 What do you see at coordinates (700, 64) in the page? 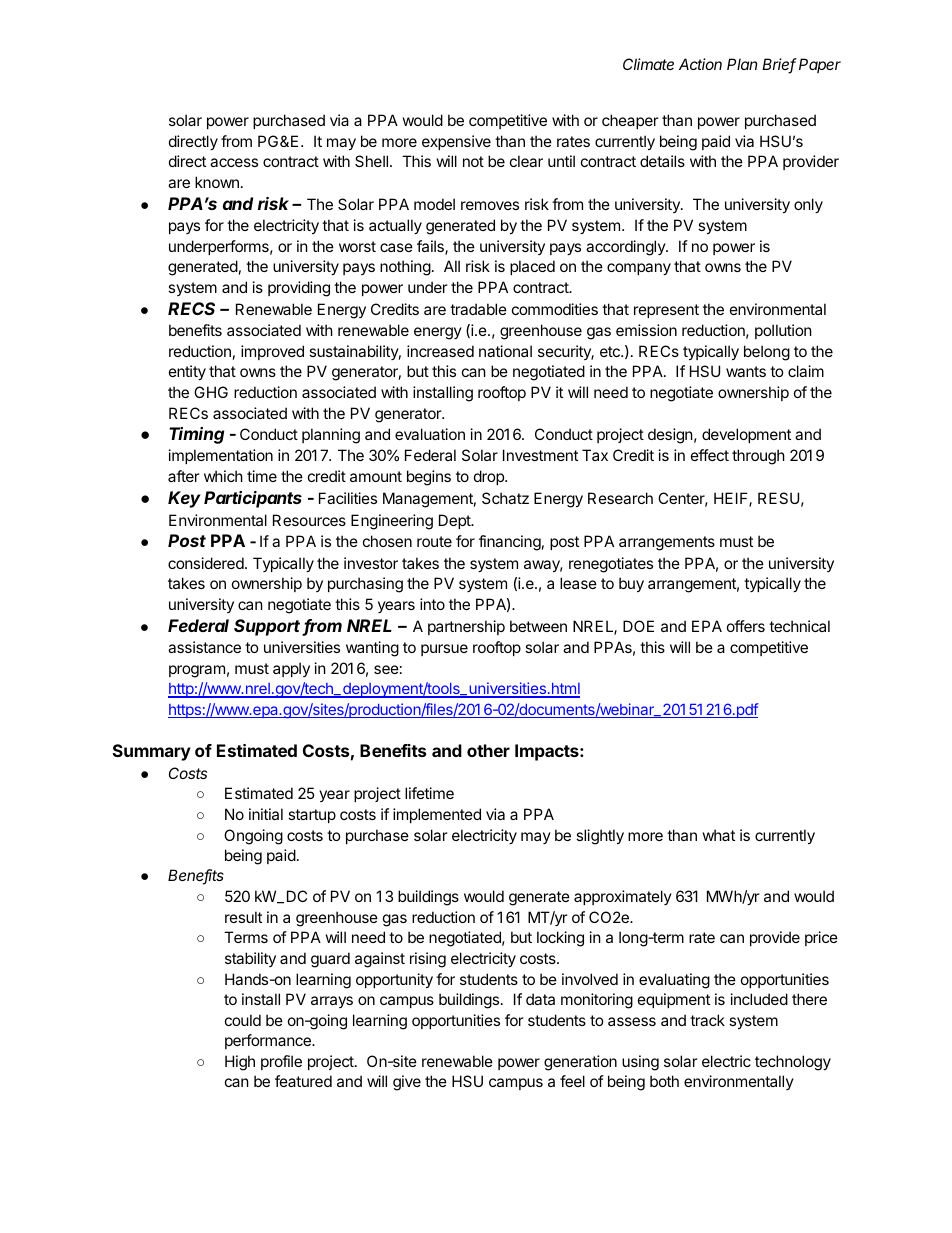
I see `Action` at bounding box center [700, 64].
